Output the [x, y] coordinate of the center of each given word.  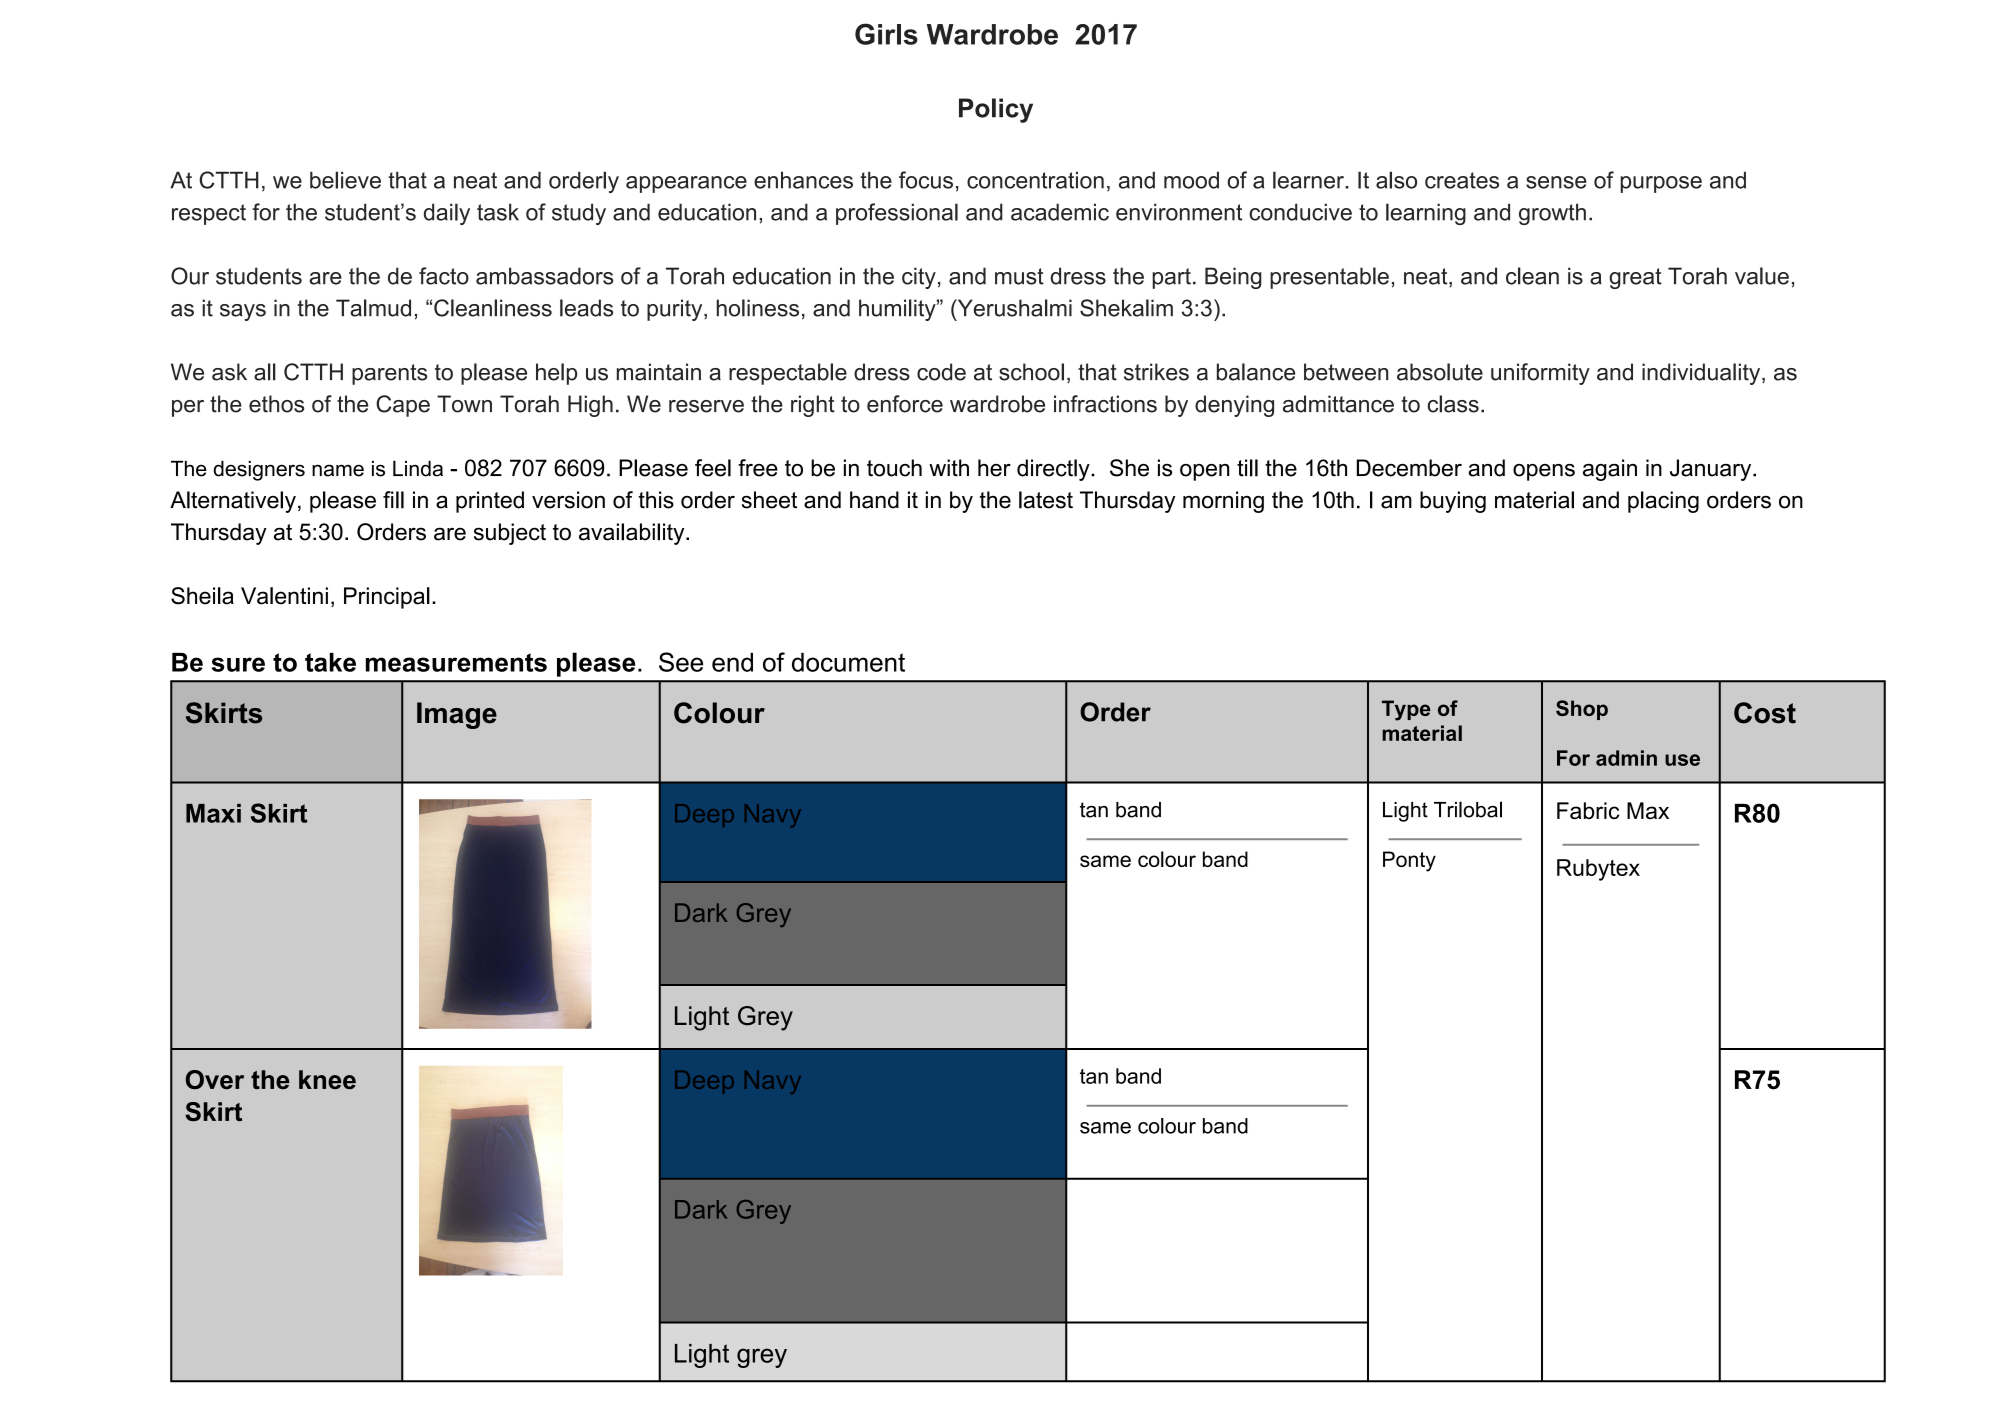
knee [327, 1079]
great [1635, 278]
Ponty [1409, 861]
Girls [886, 34]
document [848, 662]
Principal [387, 598]
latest [1046, 500]
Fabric [1588, 810]
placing [1663, 502]
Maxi [213, 813]
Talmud [373, 308]
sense [1556, 182]
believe [345, 180]
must [1019, 276]
